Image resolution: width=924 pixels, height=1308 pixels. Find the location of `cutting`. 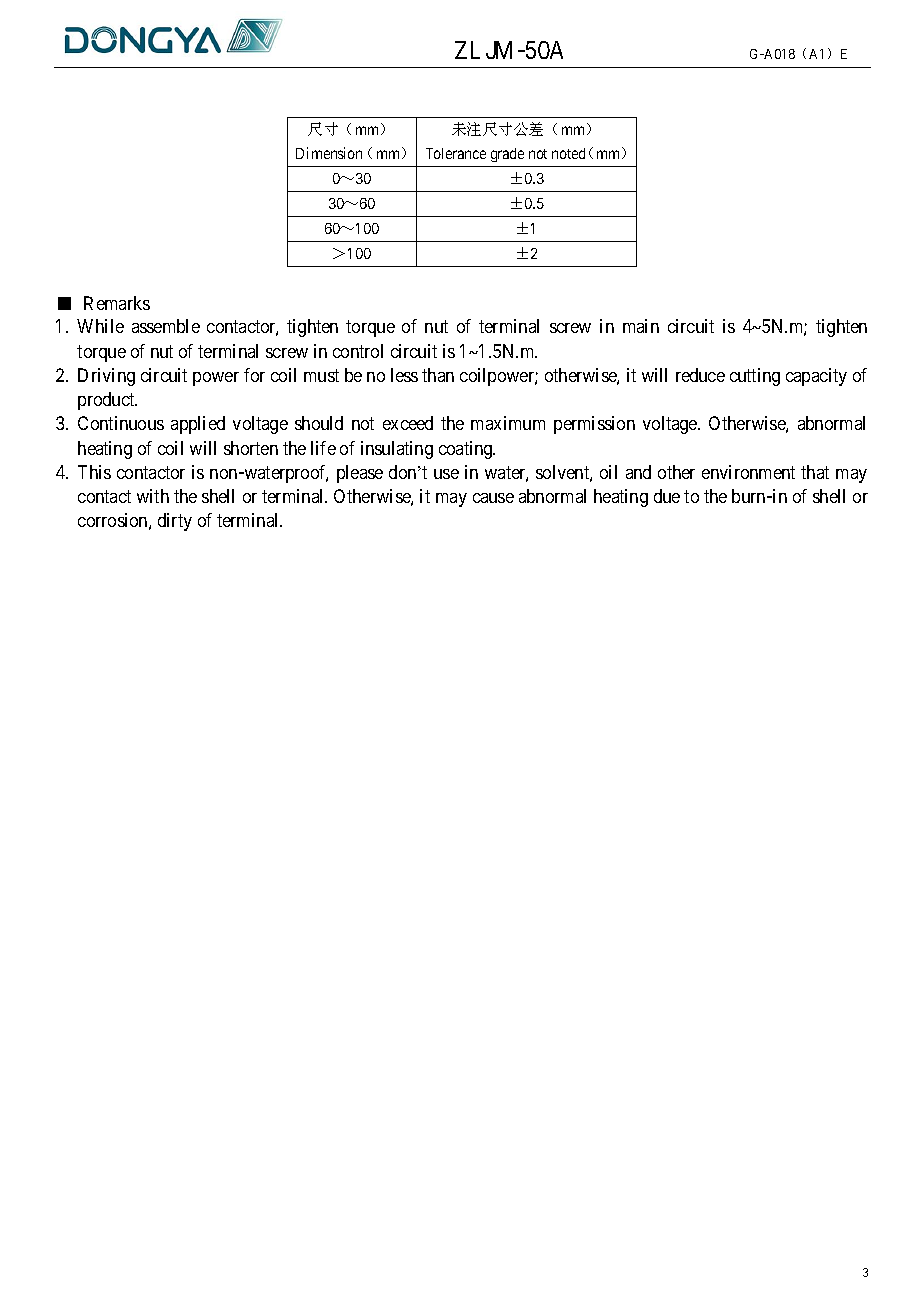

cutting is located at coordinates (755, 377).
